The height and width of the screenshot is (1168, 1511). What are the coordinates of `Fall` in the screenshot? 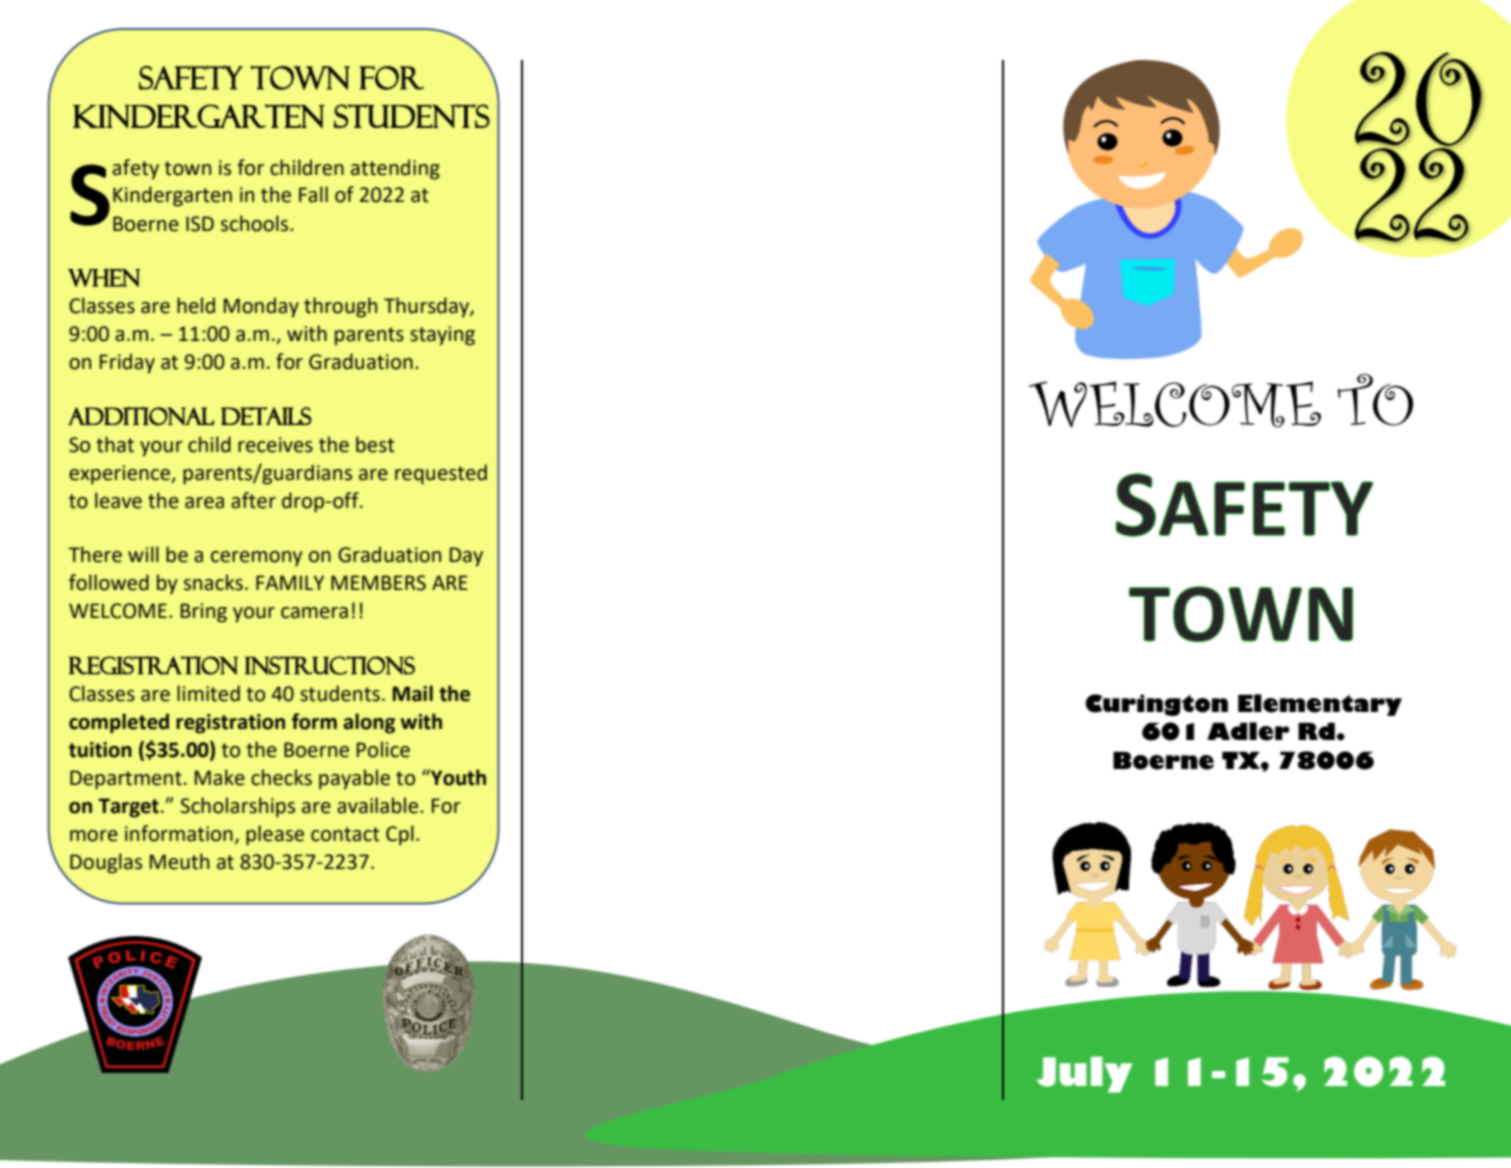 It's located at (313, 194).
